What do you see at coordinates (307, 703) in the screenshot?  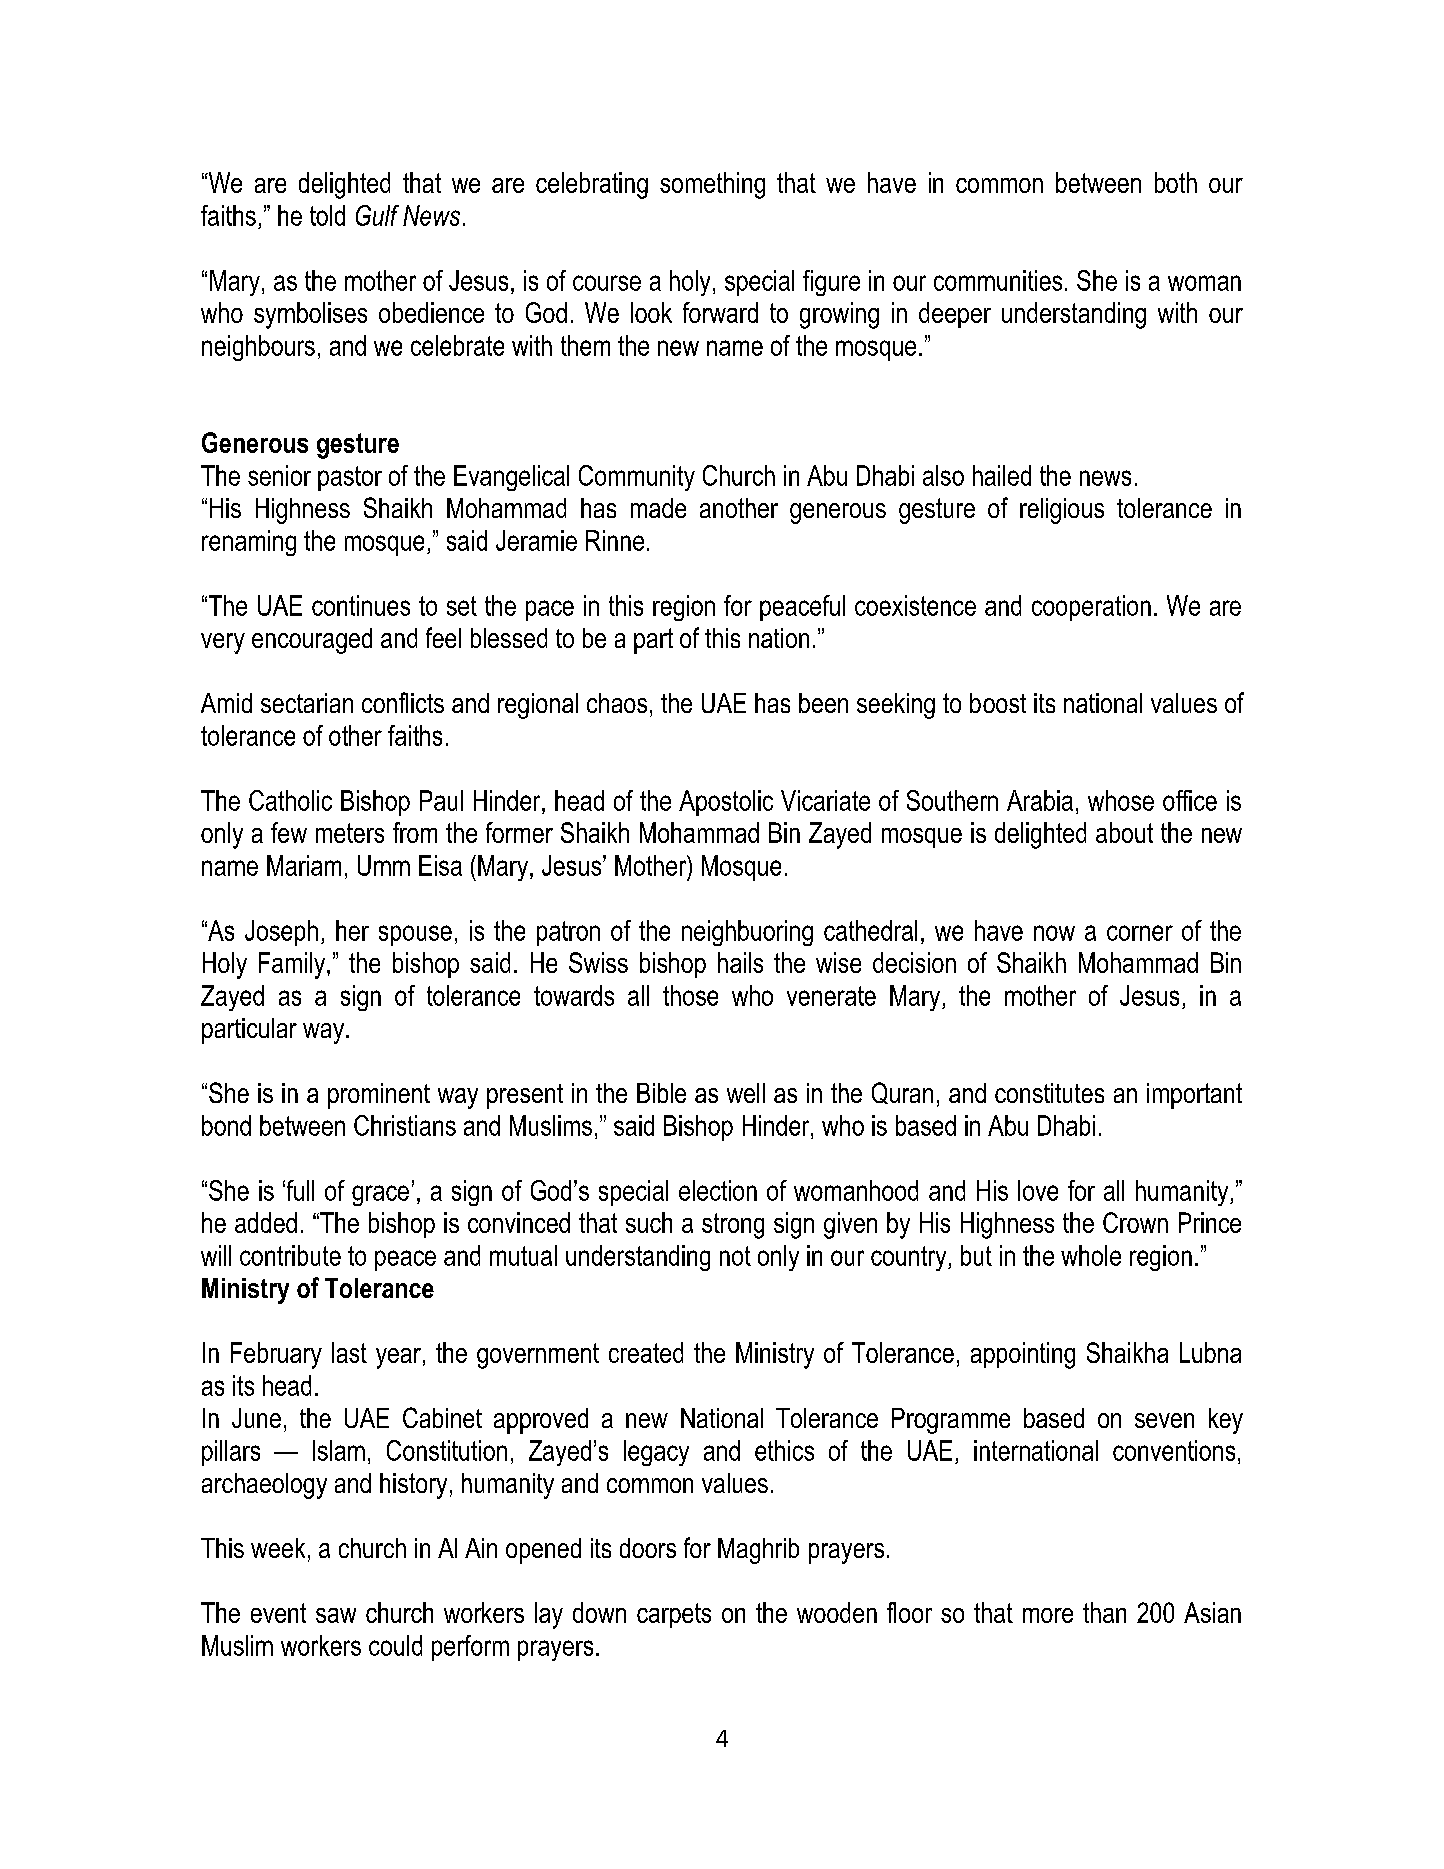 I see `sectarian` at bounding box center [307, 703].
